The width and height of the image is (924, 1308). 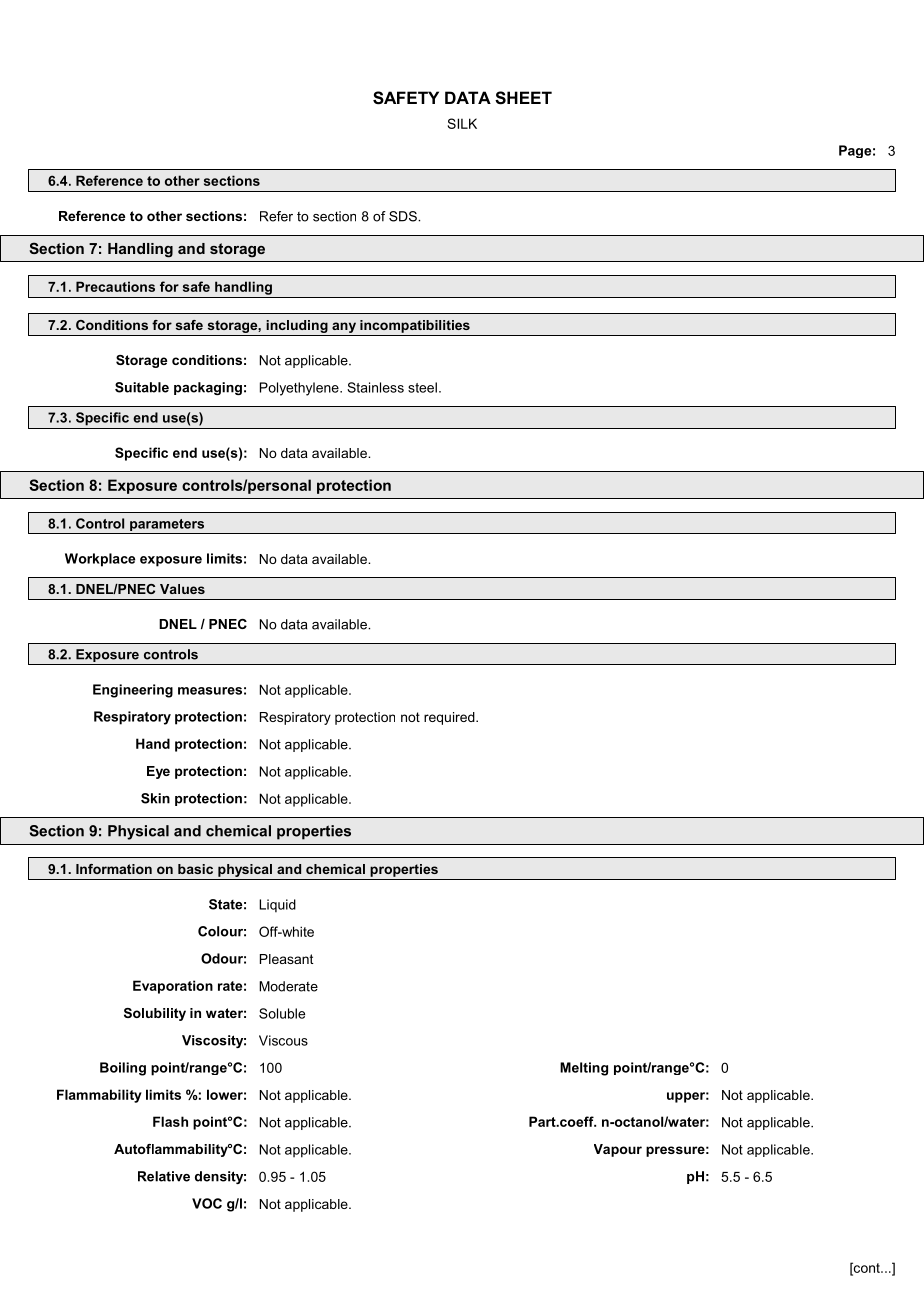 I want to click on required, so click(x=450, y=718).
